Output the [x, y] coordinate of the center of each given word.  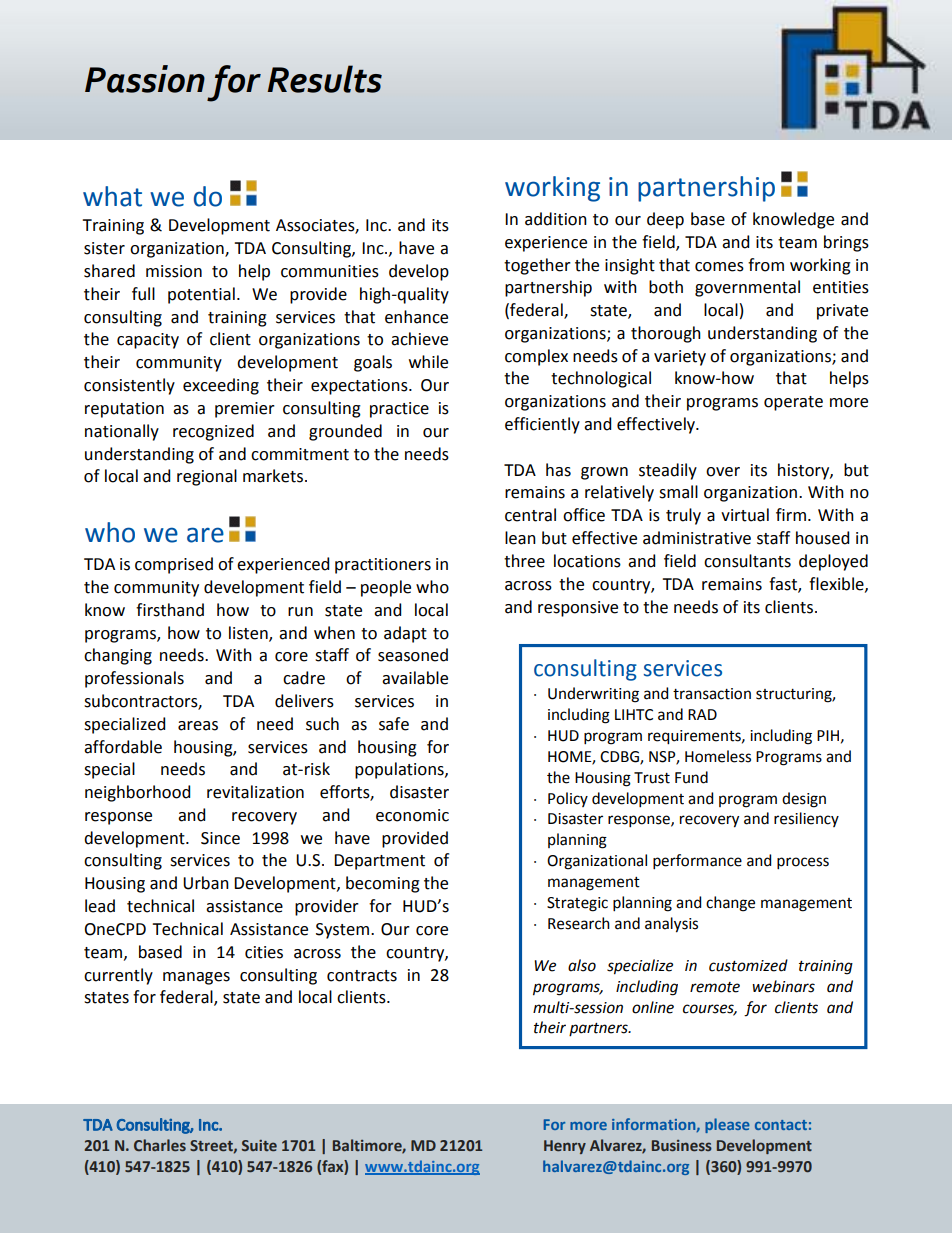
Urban [206, 883]
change [730, 904]
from [766, 265]
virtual [745, 515]
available [415, 678]
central [530, 515]
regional [207, 477]
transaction [712, 694]
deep [665, 220]
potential [201, 295]
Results [324, 79]
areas [198, 726]
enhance [416, 317]
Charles [160, 1145]
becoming [383, 884]
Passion [145, 79]
